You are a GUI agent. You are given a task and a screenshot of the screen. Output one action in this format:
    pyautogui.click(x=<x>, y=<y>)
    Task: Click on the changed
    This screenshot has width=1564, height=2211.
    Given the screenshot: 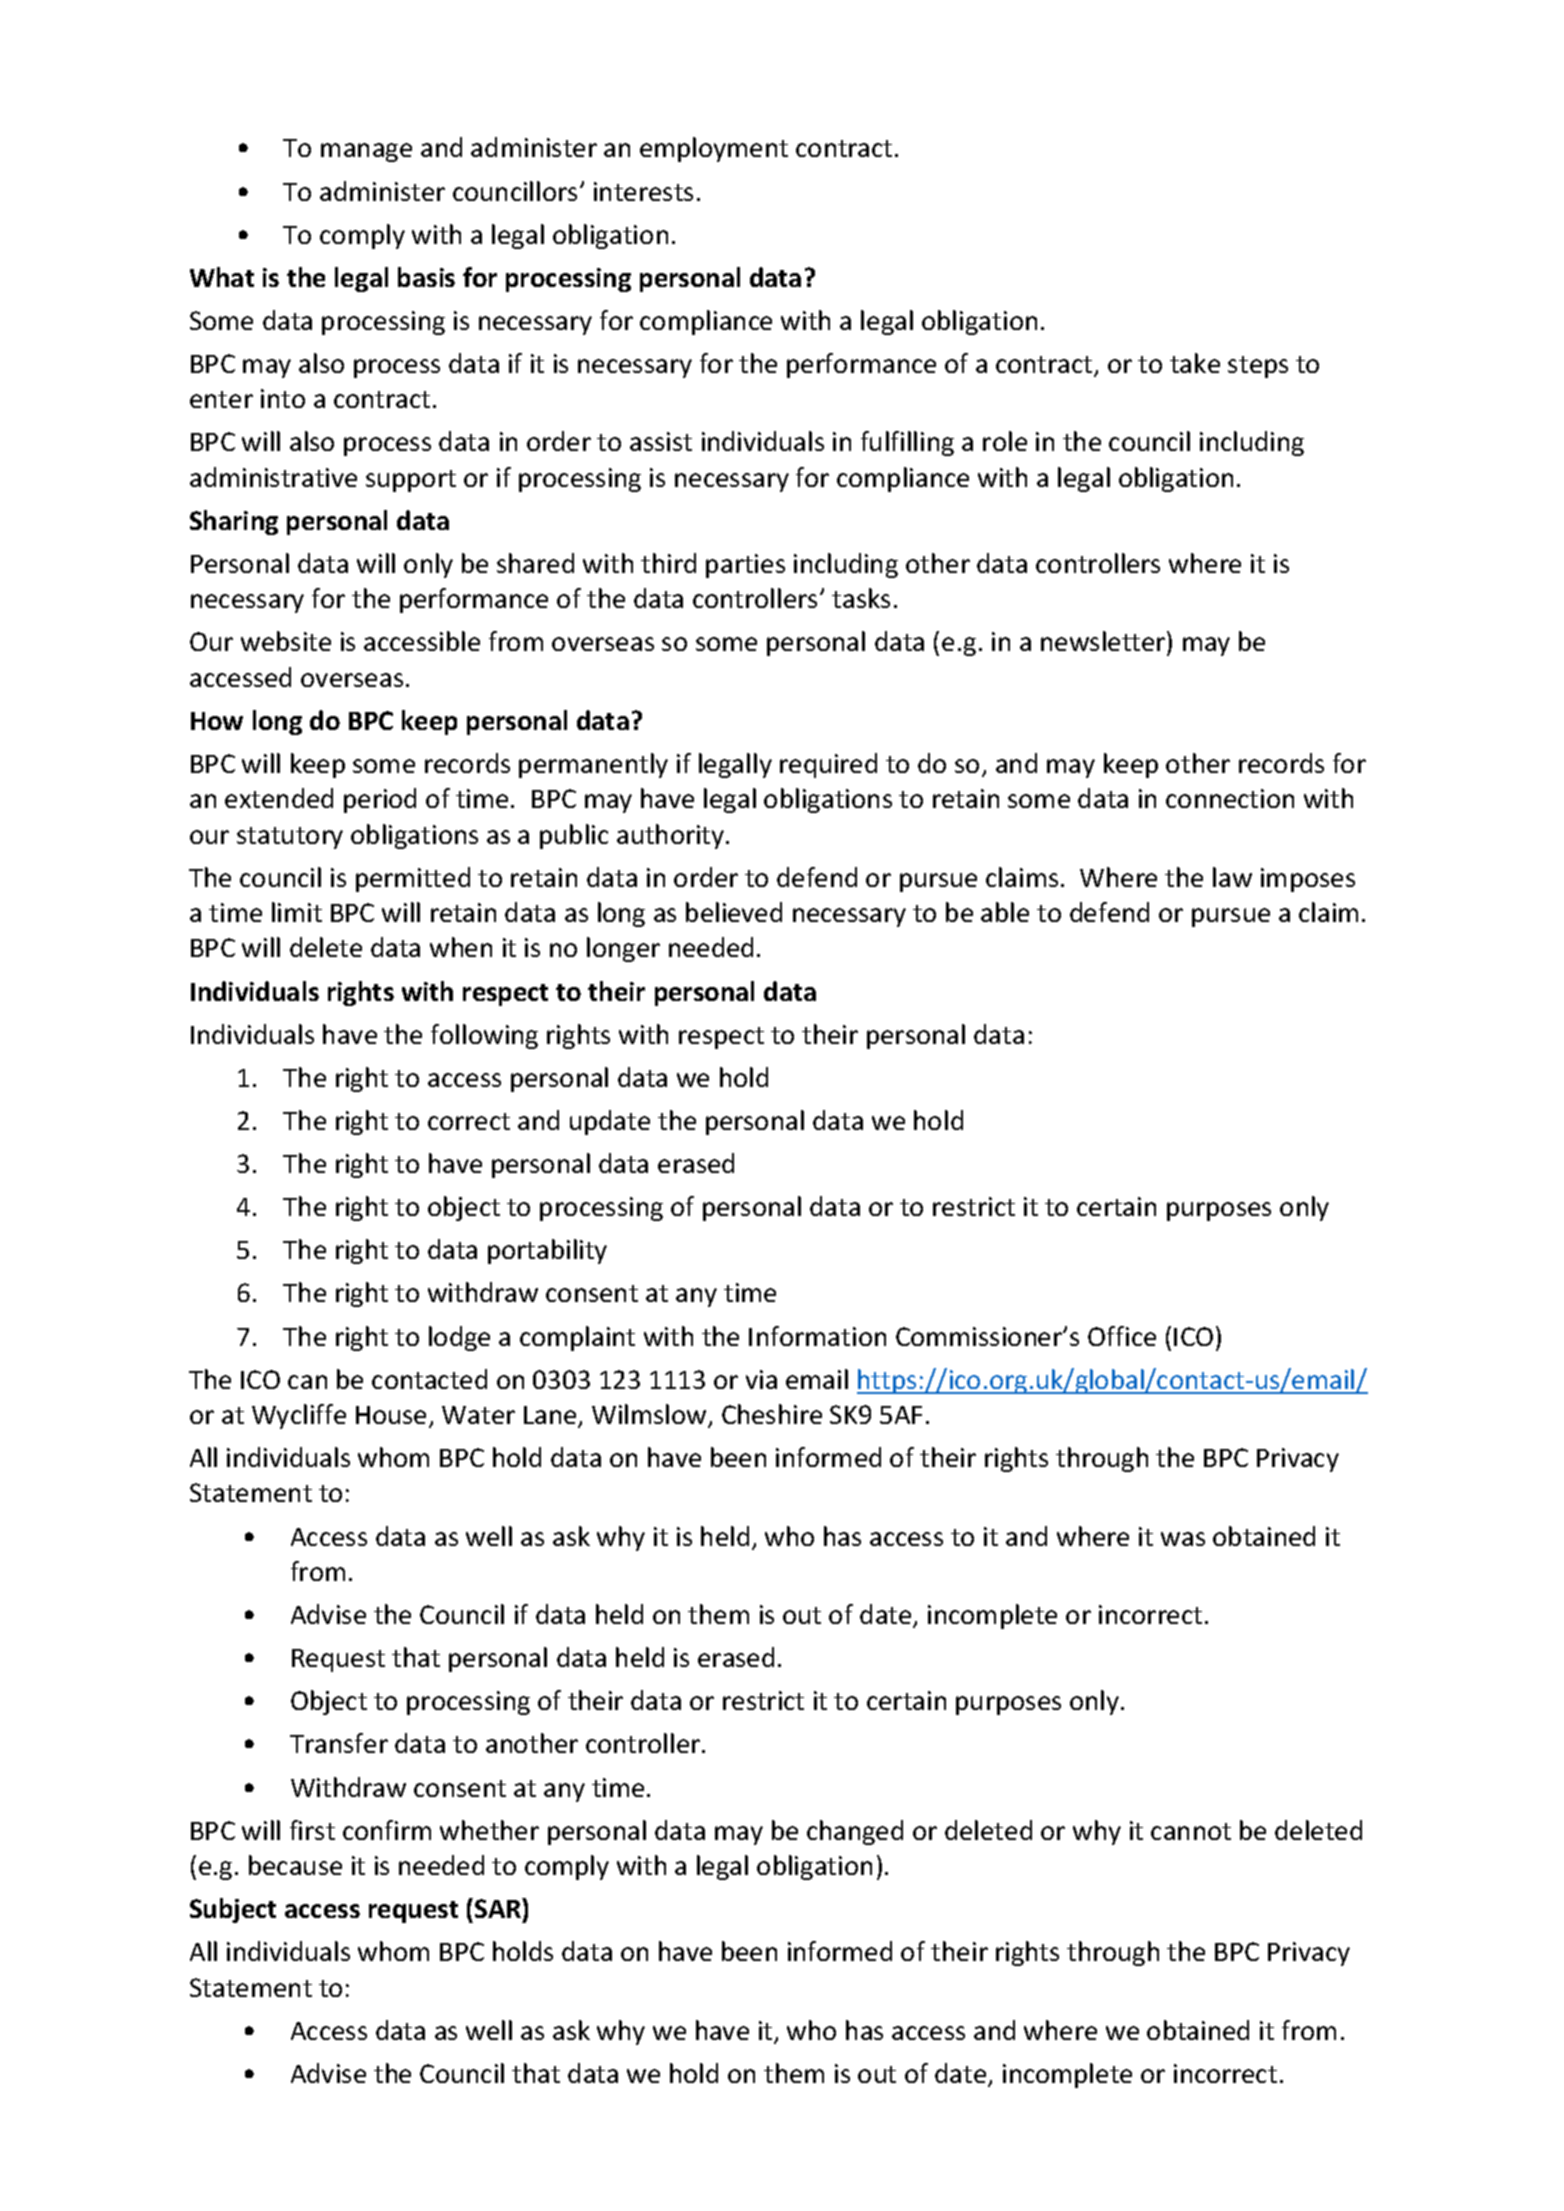 What is the action you would take?
    pyautogui.click(x=855, y=1832)
